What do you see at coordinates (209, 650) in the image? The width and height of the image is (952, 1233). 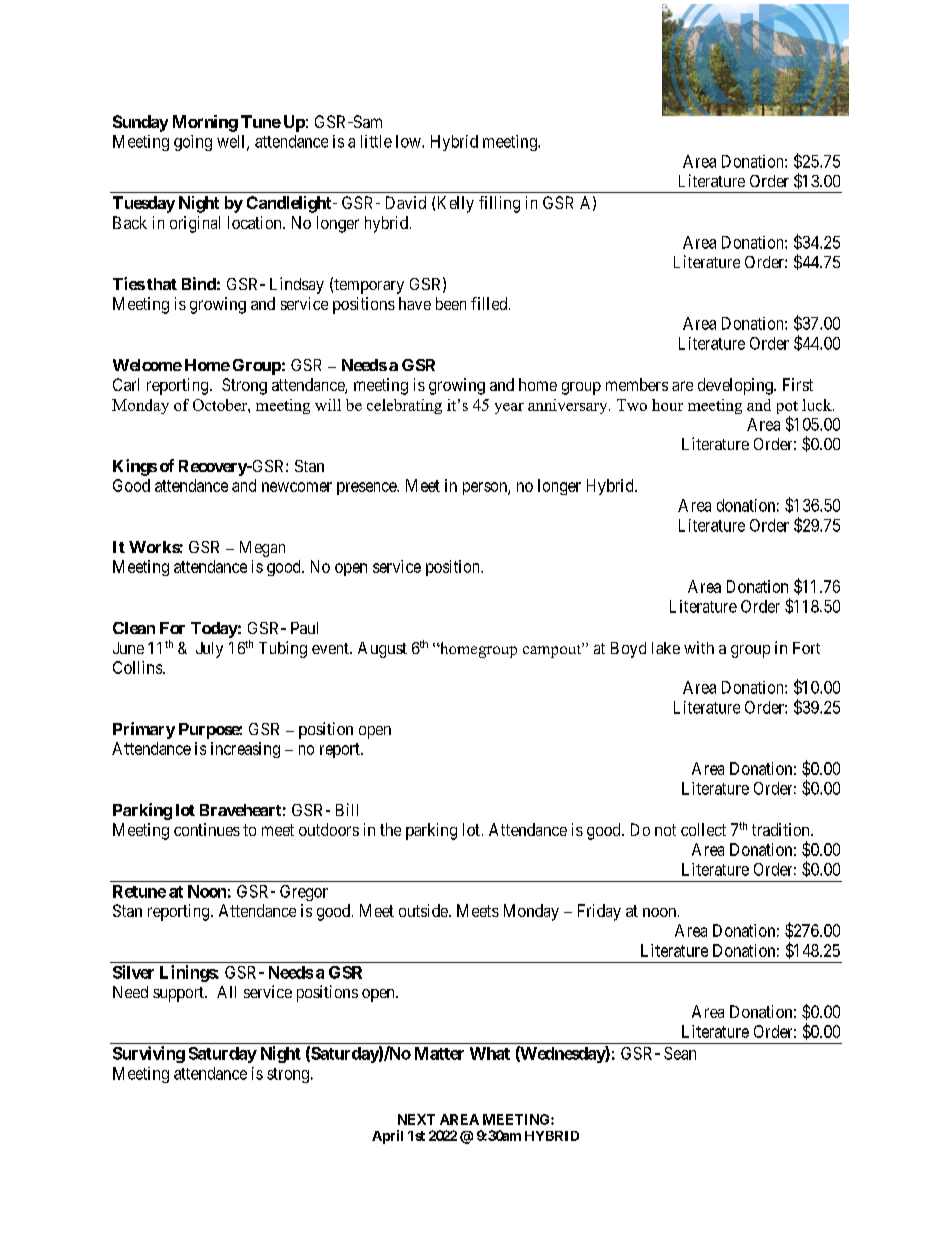 I see `July` at bounding box center [209, 650].
